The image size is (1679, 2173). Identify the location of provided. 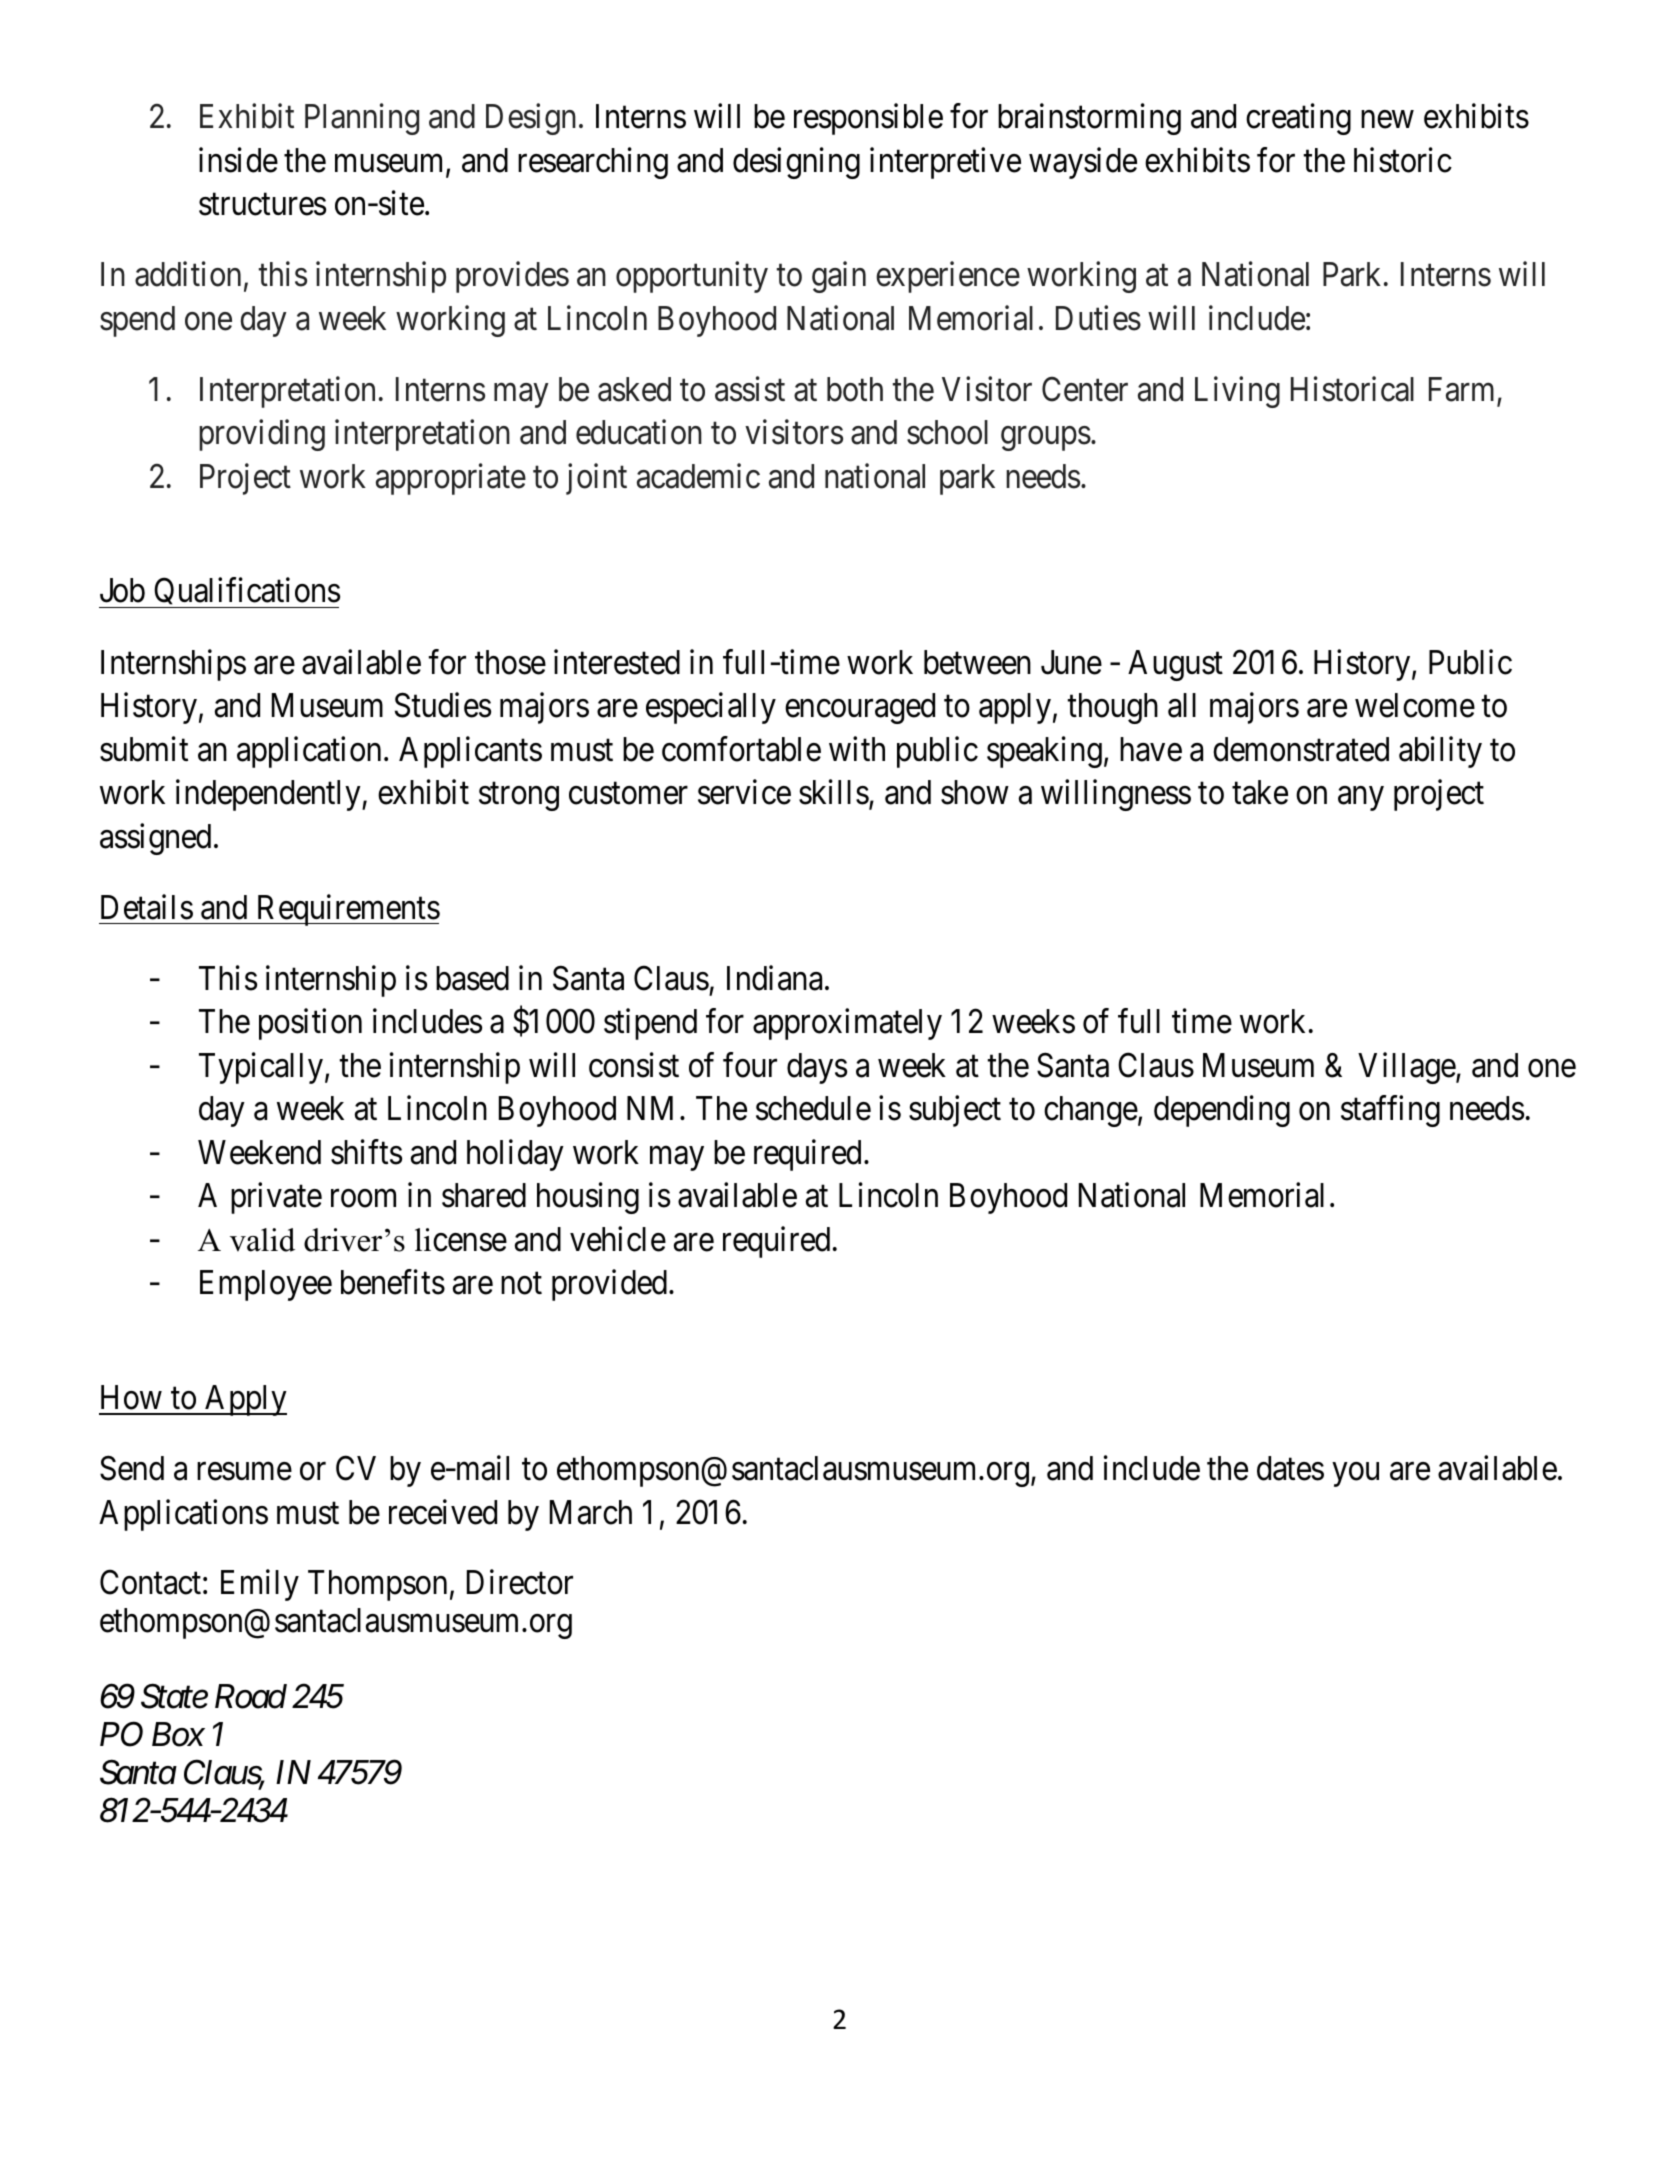
(611, 1285).
